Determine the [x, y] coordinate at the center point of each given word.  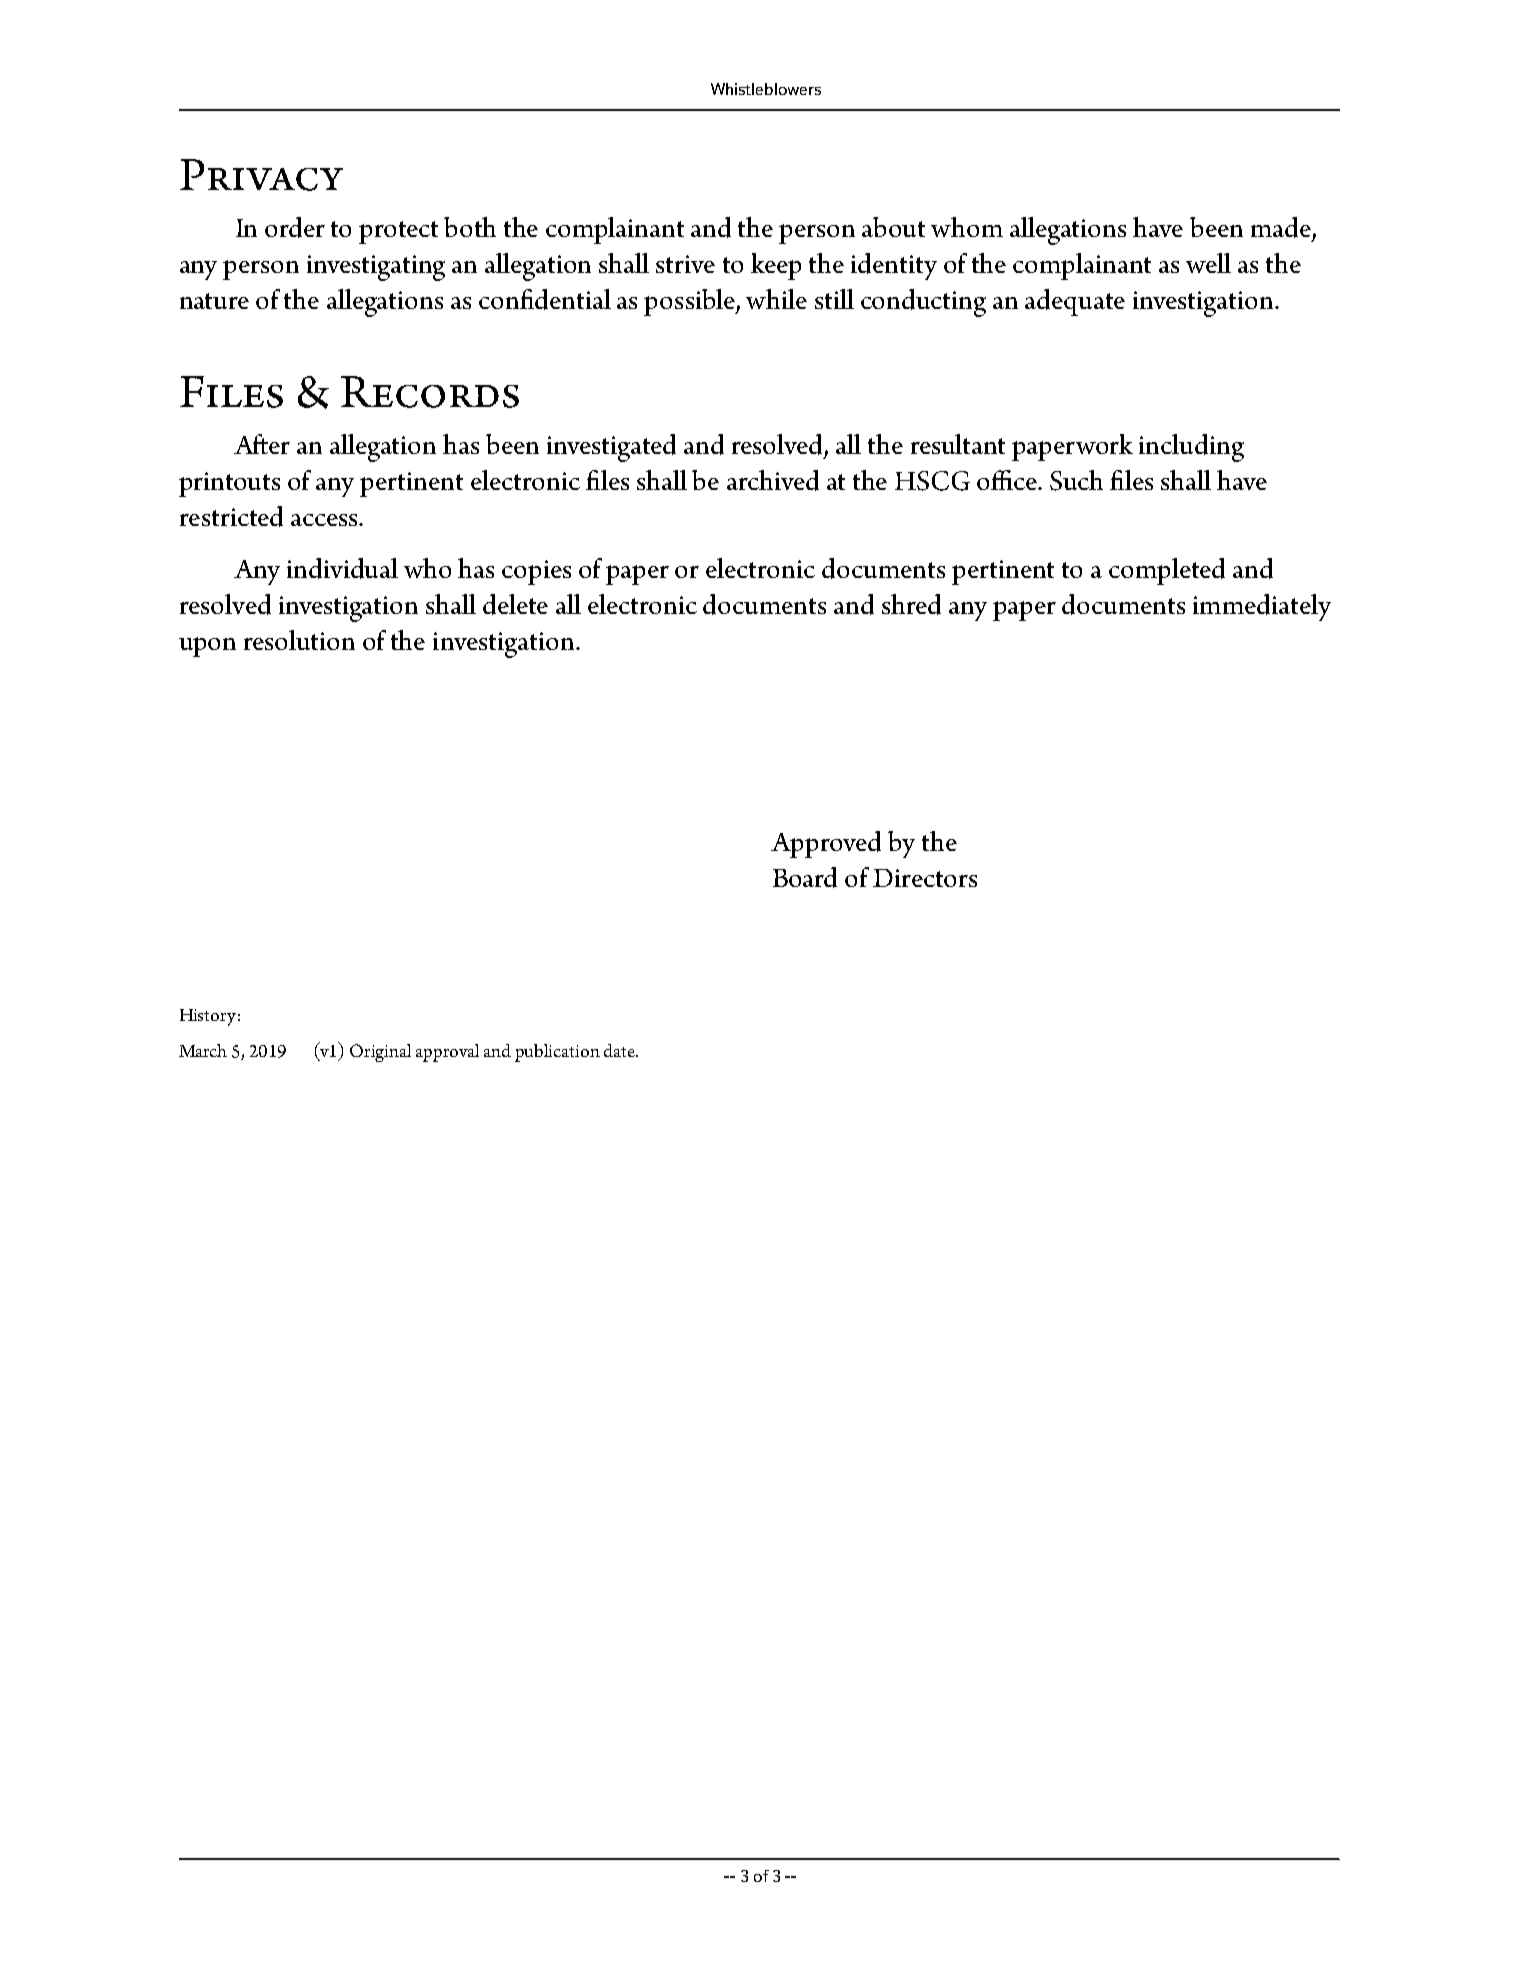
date [621, 1050]
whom [967, 227]
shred [911, 604]
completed [1167, 571]
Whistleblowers [766, 89]
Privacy [261, 175]
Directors [925, 878]
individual [342, 568]
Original [380, 1053]
